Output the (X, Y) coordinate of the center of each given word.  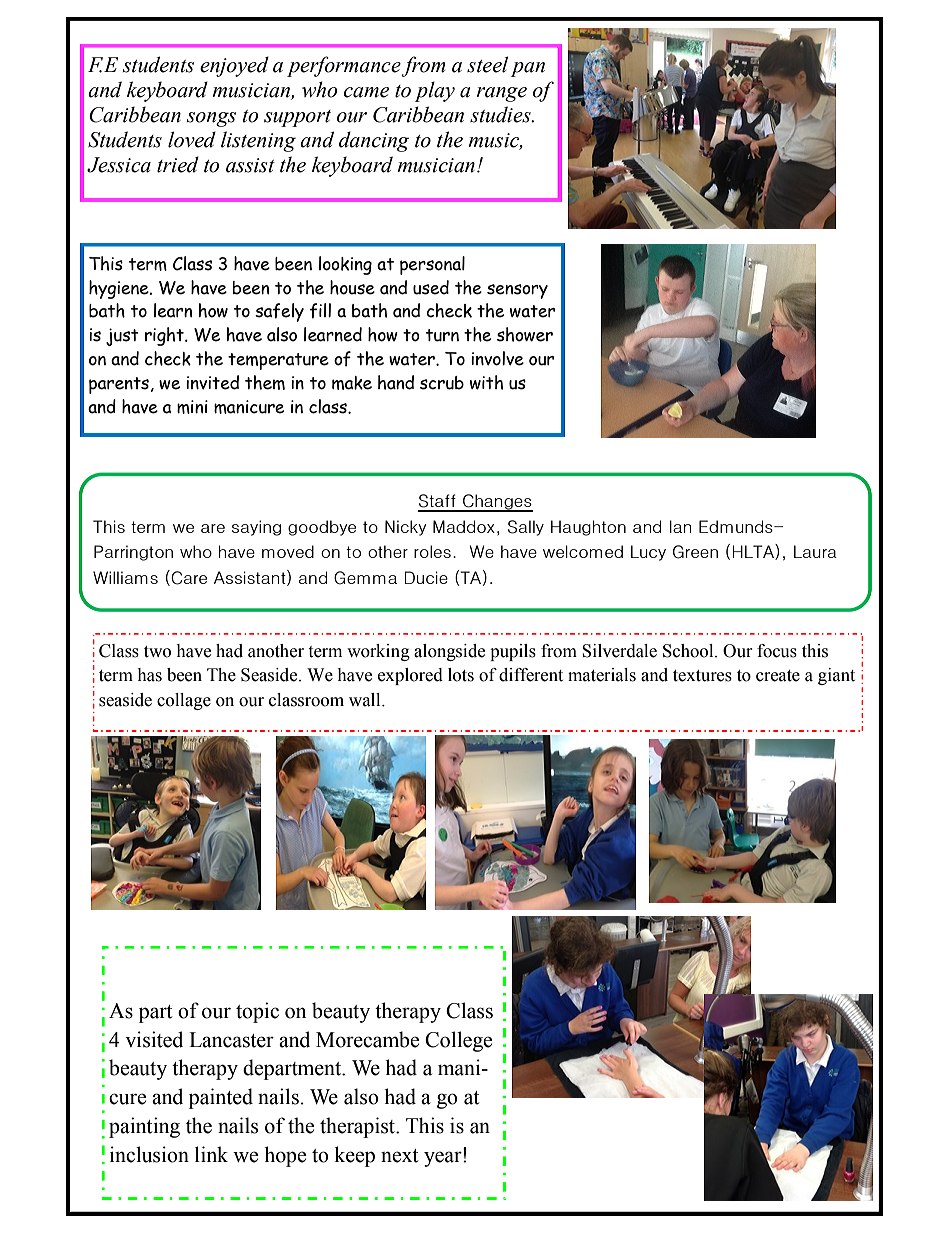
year (444, 1158)
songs (211, 119)
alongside (449, 652)
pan (528, 69)
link (211, 1154)
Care (189, 578)
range (501, 94)
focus (777, 651)
